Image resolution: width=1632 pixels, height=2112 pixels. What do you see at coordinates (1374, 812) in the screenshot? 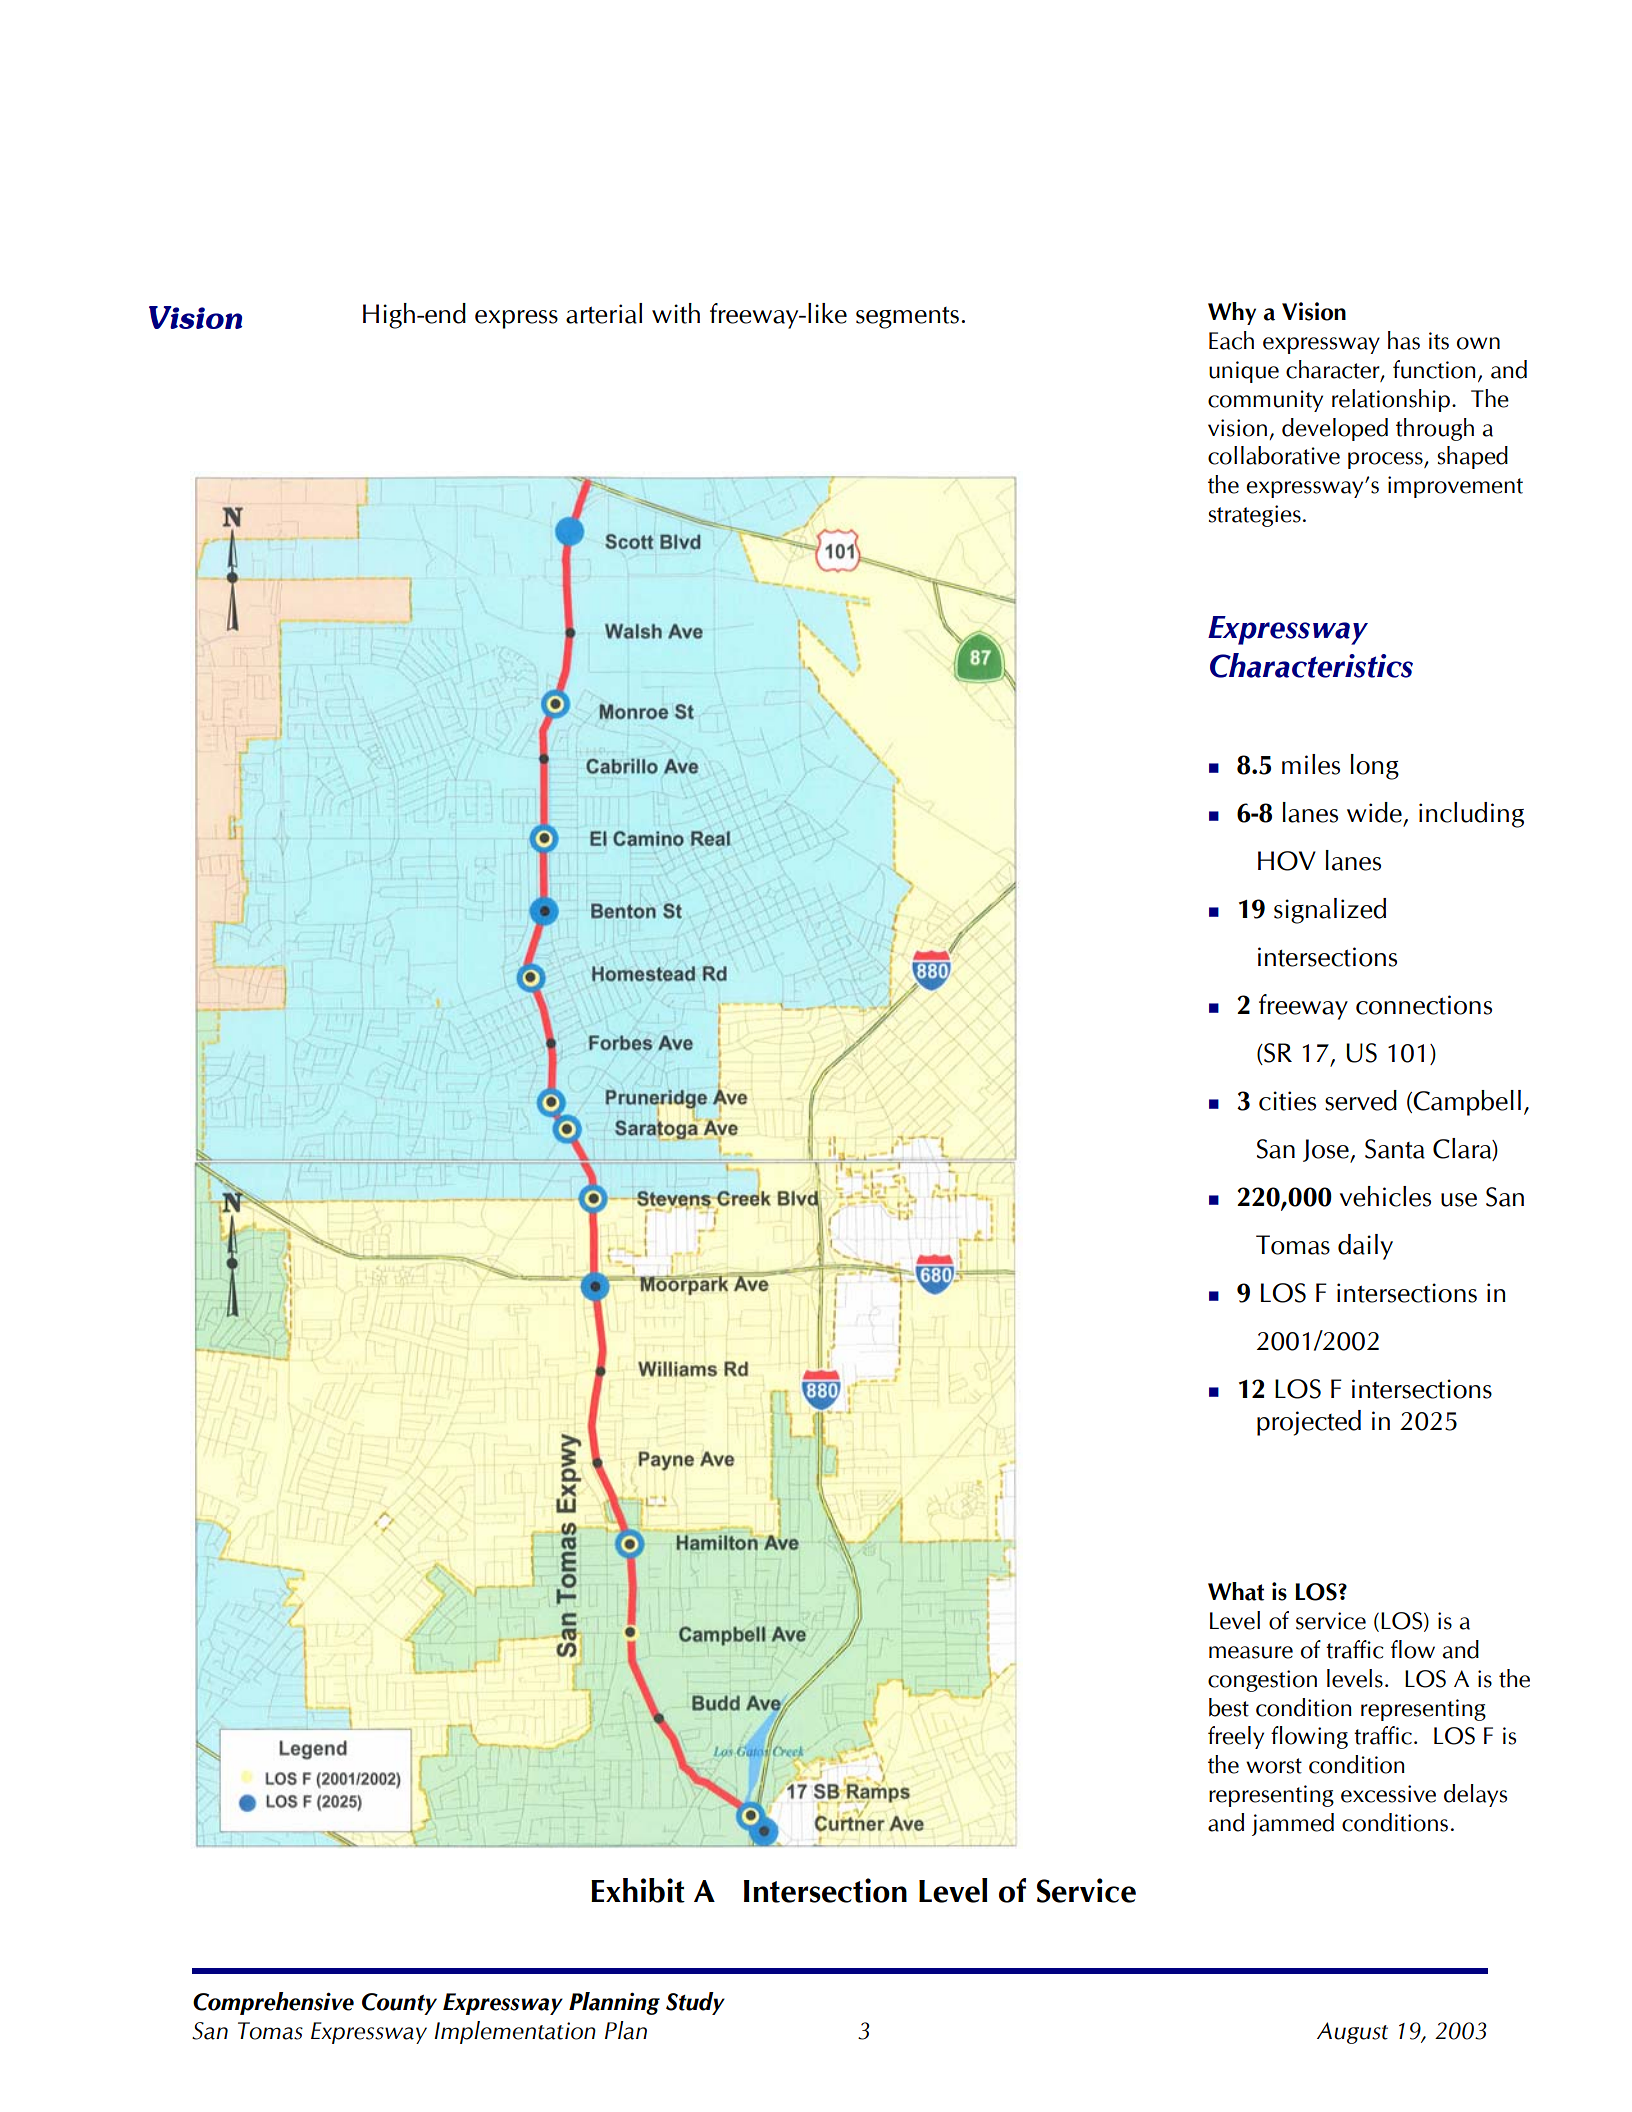
I see `wide` at bounding box center [1374, 812].
